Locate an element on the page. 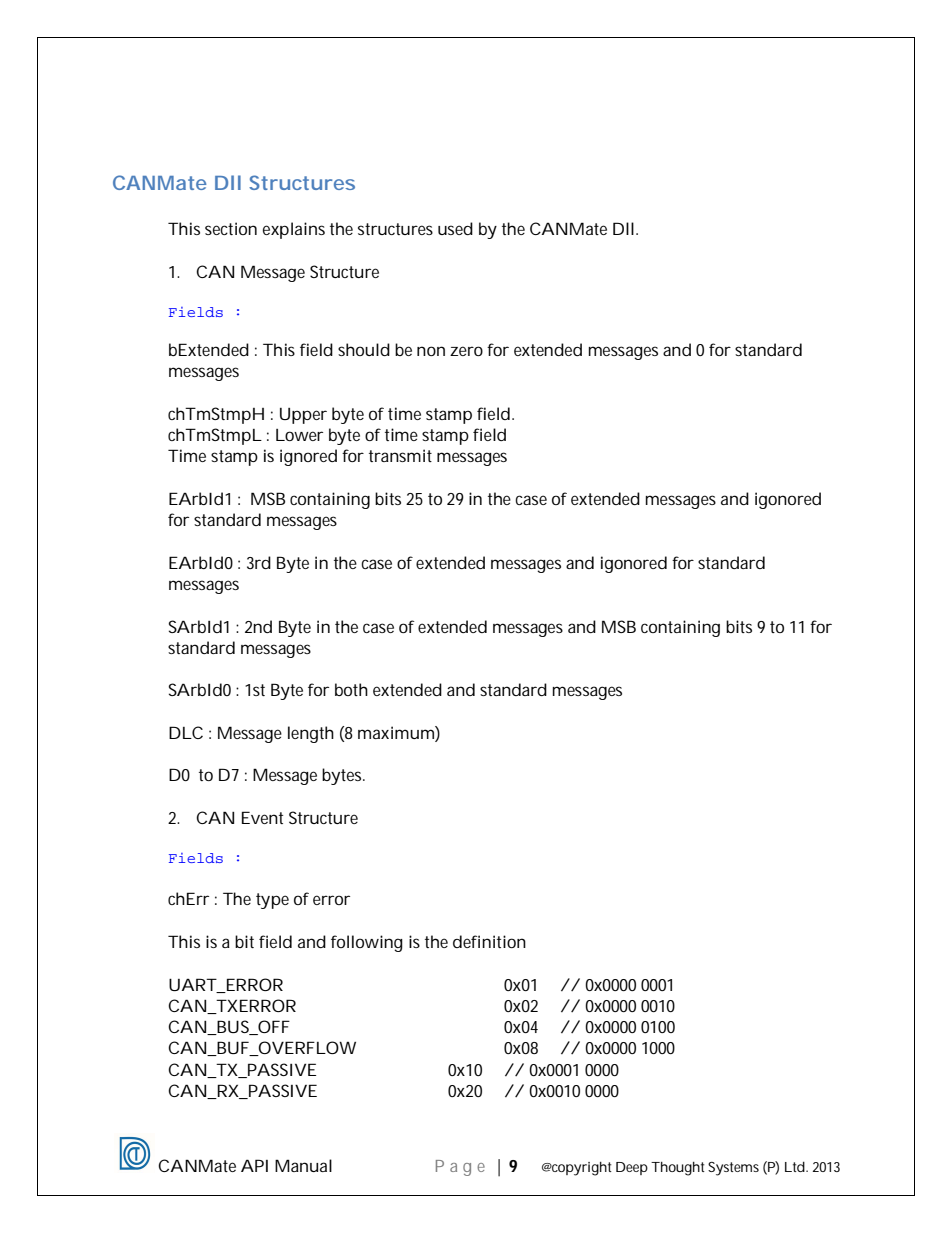 This image has width=952, height=1233. Event is located at coordinates (262, 817).
